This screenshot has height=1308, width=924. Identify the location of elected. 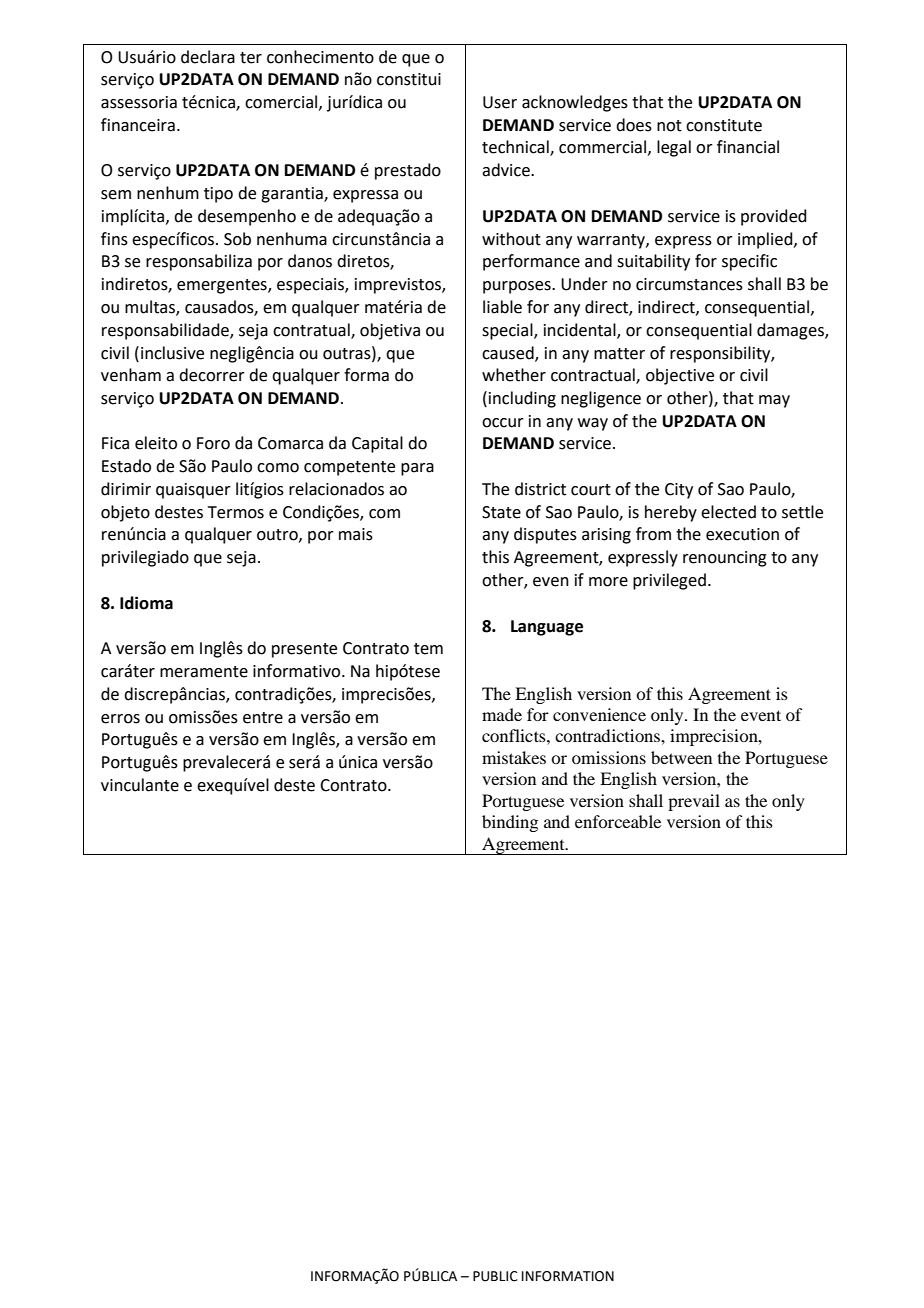
(728, 512).
